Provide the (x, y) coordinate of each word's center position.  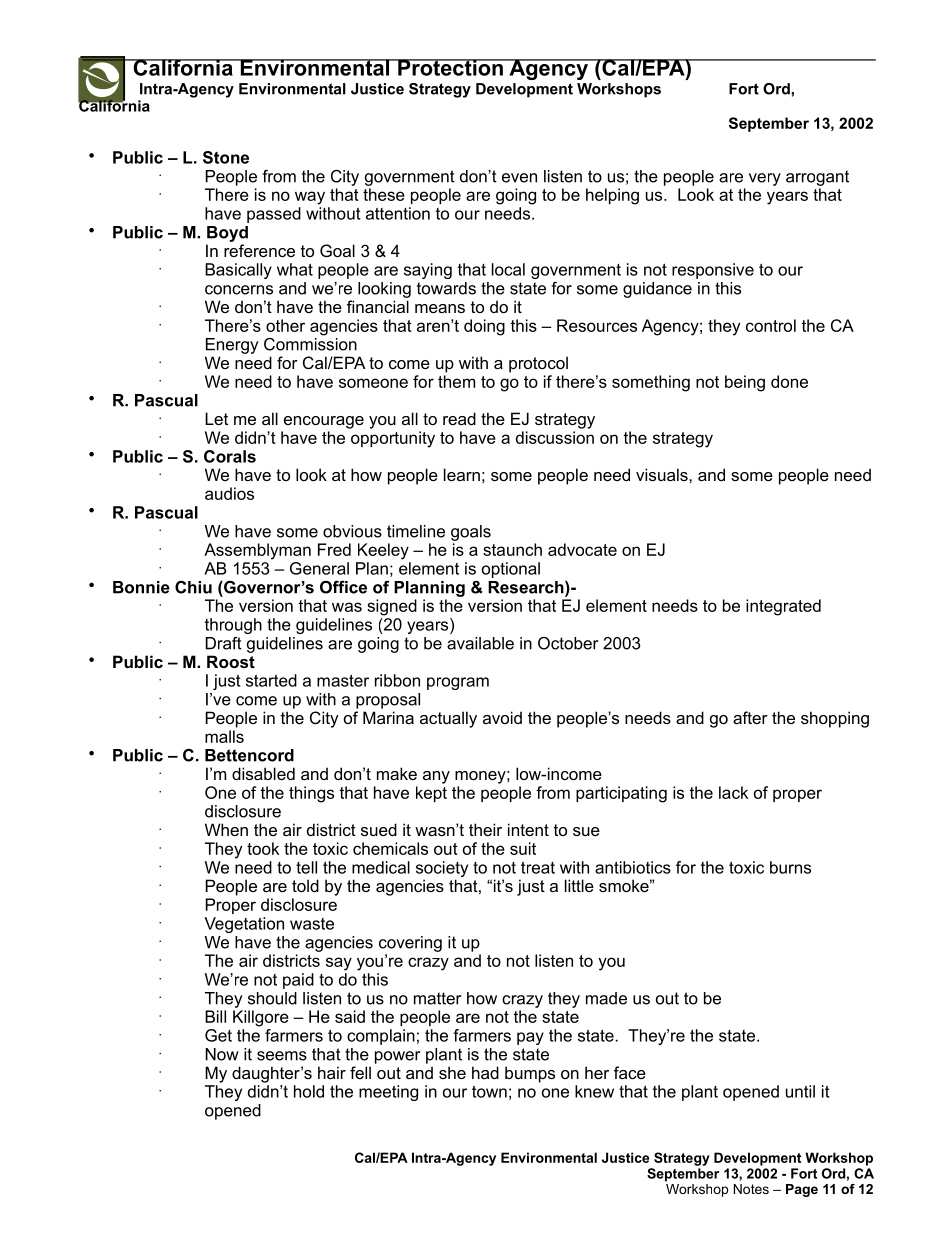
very (765, 179)
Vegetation (244, 925)
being (745, 383)
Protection (450, 67)
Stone (226, 157)
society (442, 869)
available (480, 643)
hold (309, 1091)
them (456, 381)
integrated (783, 607)
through (233, 626)
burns (790, 867)
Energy (232, 346)
